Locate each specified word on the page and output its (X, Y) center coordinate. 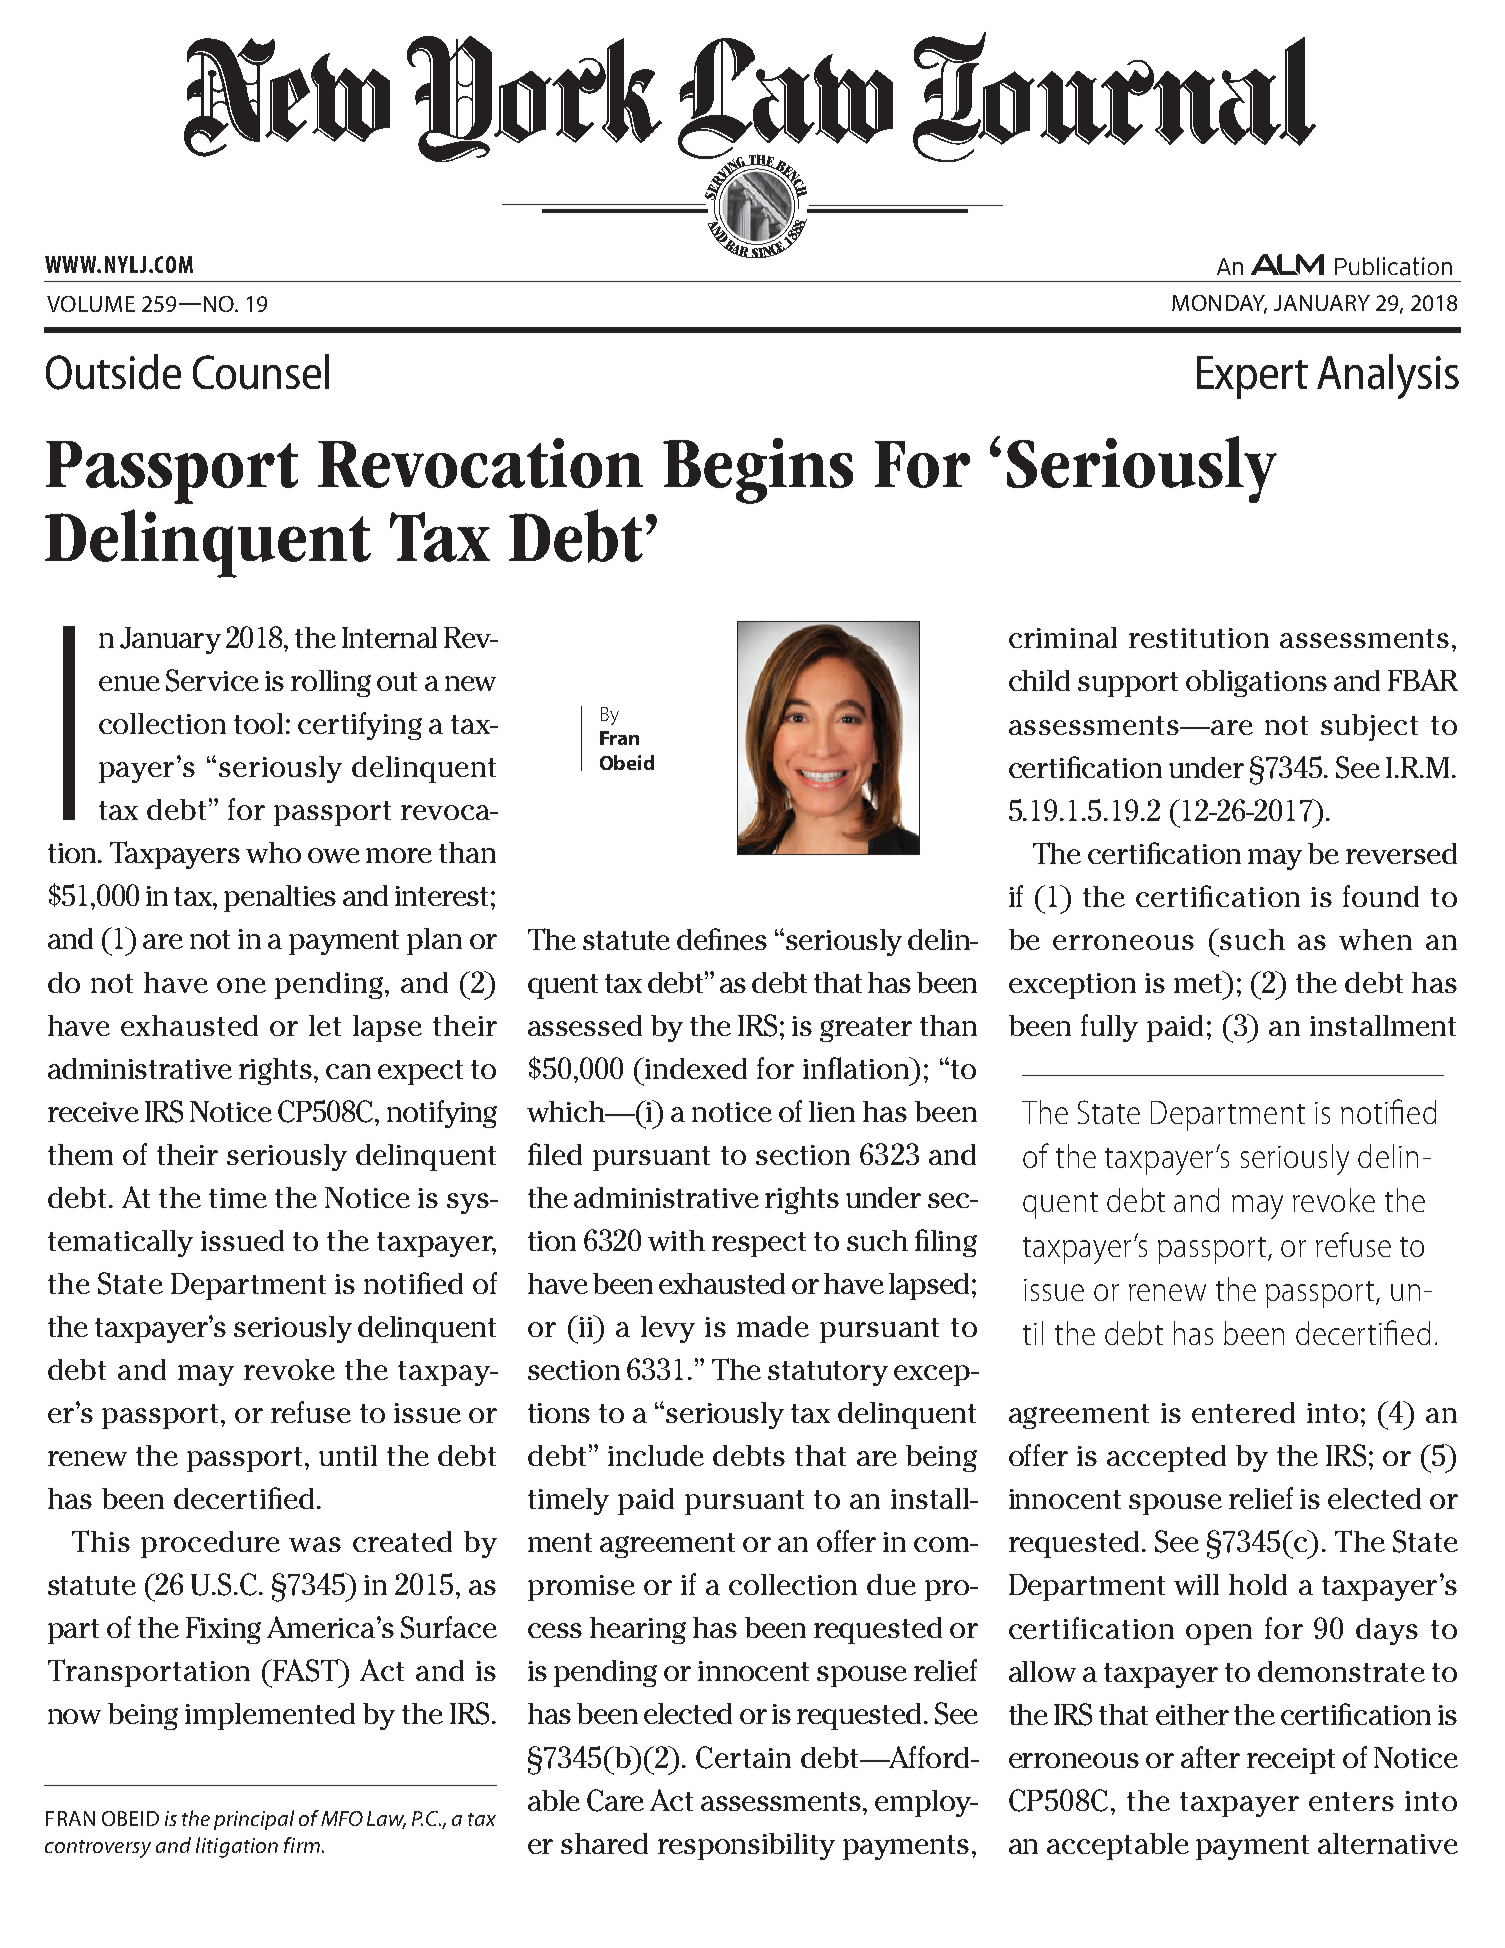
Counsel (261, 372)
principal (254, 1820)
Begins (758, 471)
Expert (1252, 377)
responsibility (746, 1846)
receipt (1291, 1761)
